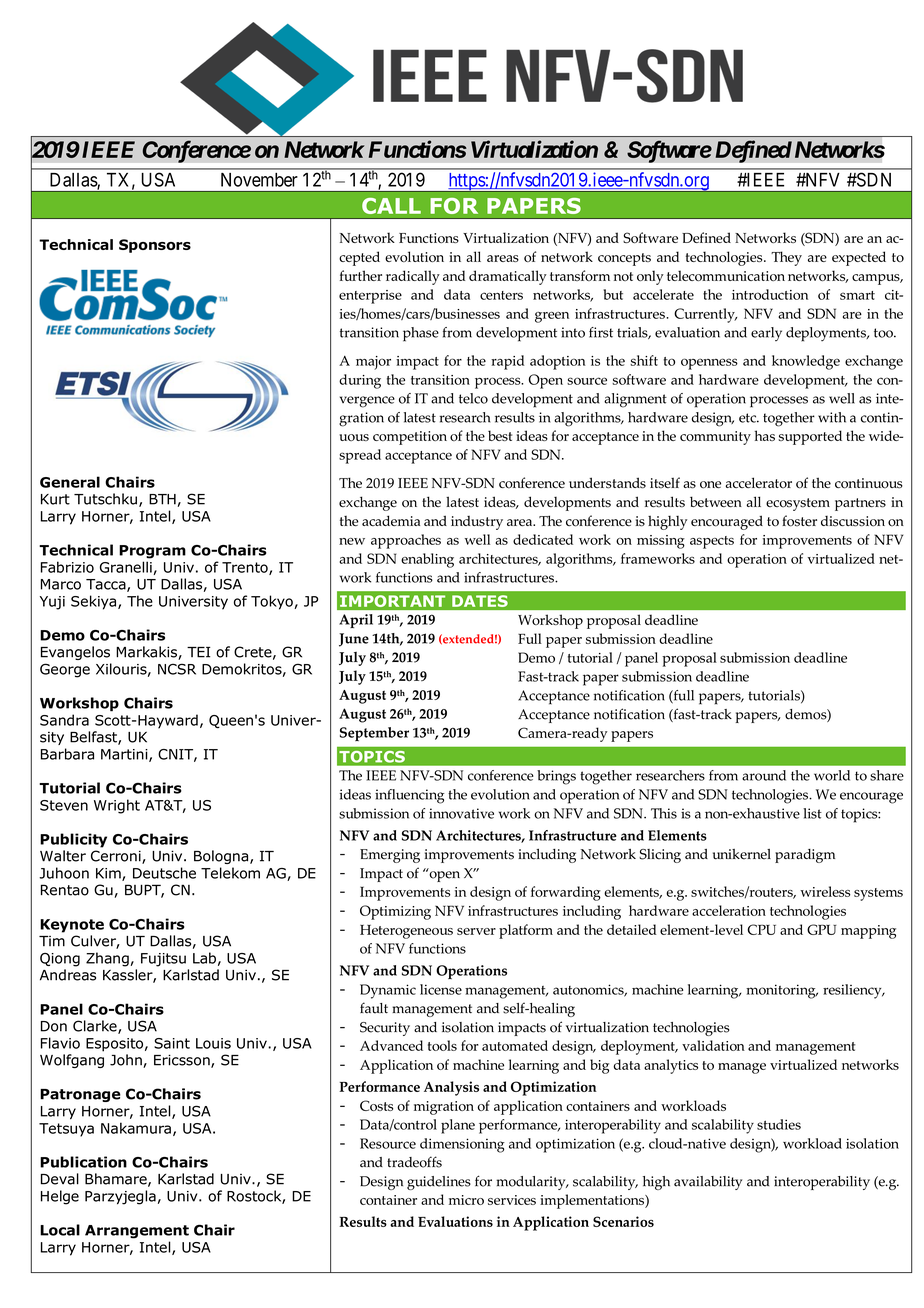 The image size is (924, 1308). What do you see at coordinates (137, 1232) in the screenshot?
I see `Arrangement` at bounding box center [137, 1232].
